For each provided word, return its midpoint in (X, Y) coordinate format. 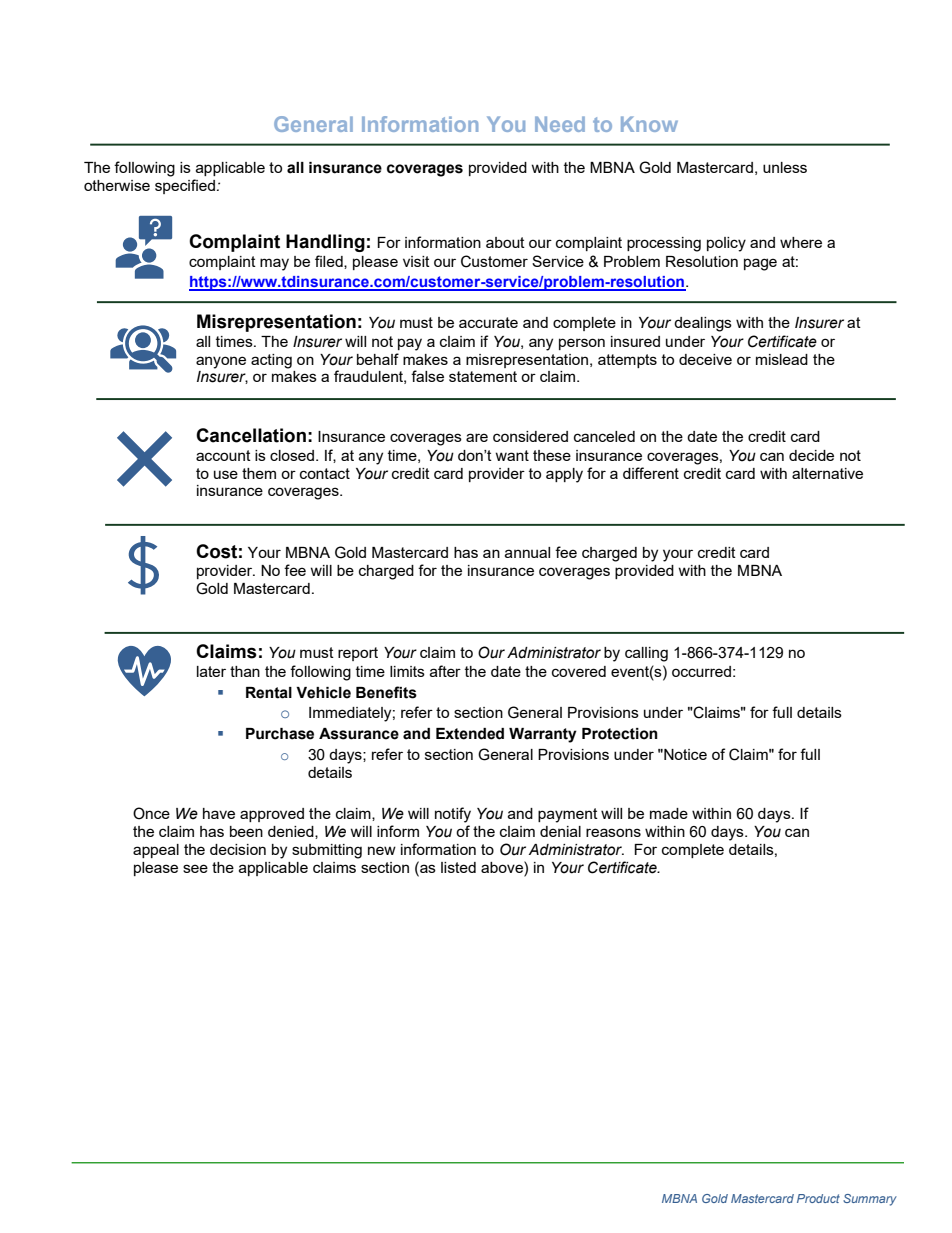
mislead (782, 359)
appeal (156, 851)
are (477, 437)
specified (185, 186)
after (445, 671)
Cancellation (251, 435)
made (669, 813)
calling (646, 654)
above (503, 867)
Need (560, 124)
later (211, 671)
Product (818, 1198)
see (195, 868)
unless (785, 167)
